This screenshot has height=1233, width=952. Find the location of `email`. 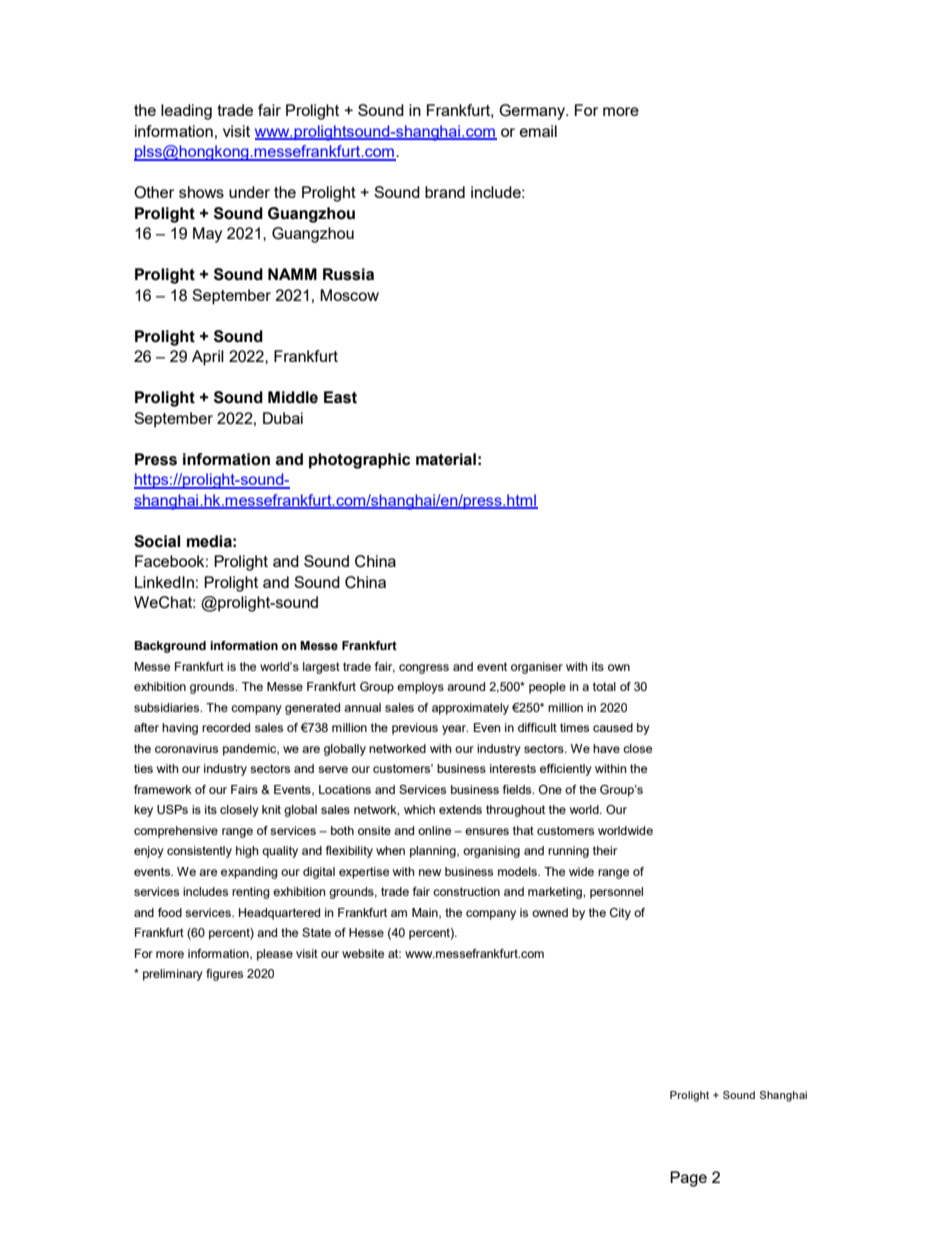

email is located at coordinates (538, 131).
